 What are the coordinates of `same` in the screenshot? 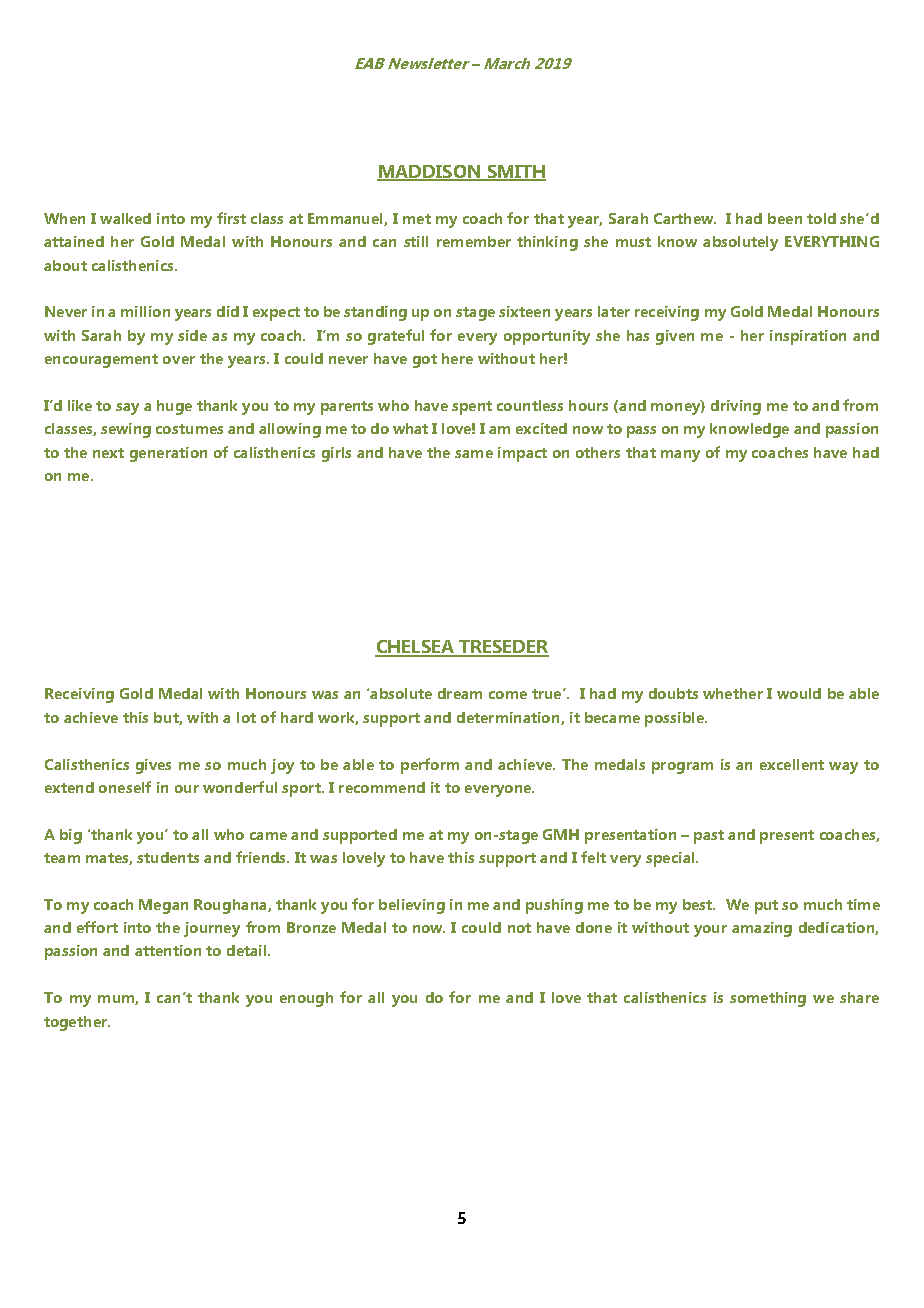 It's located at (474, 454).
